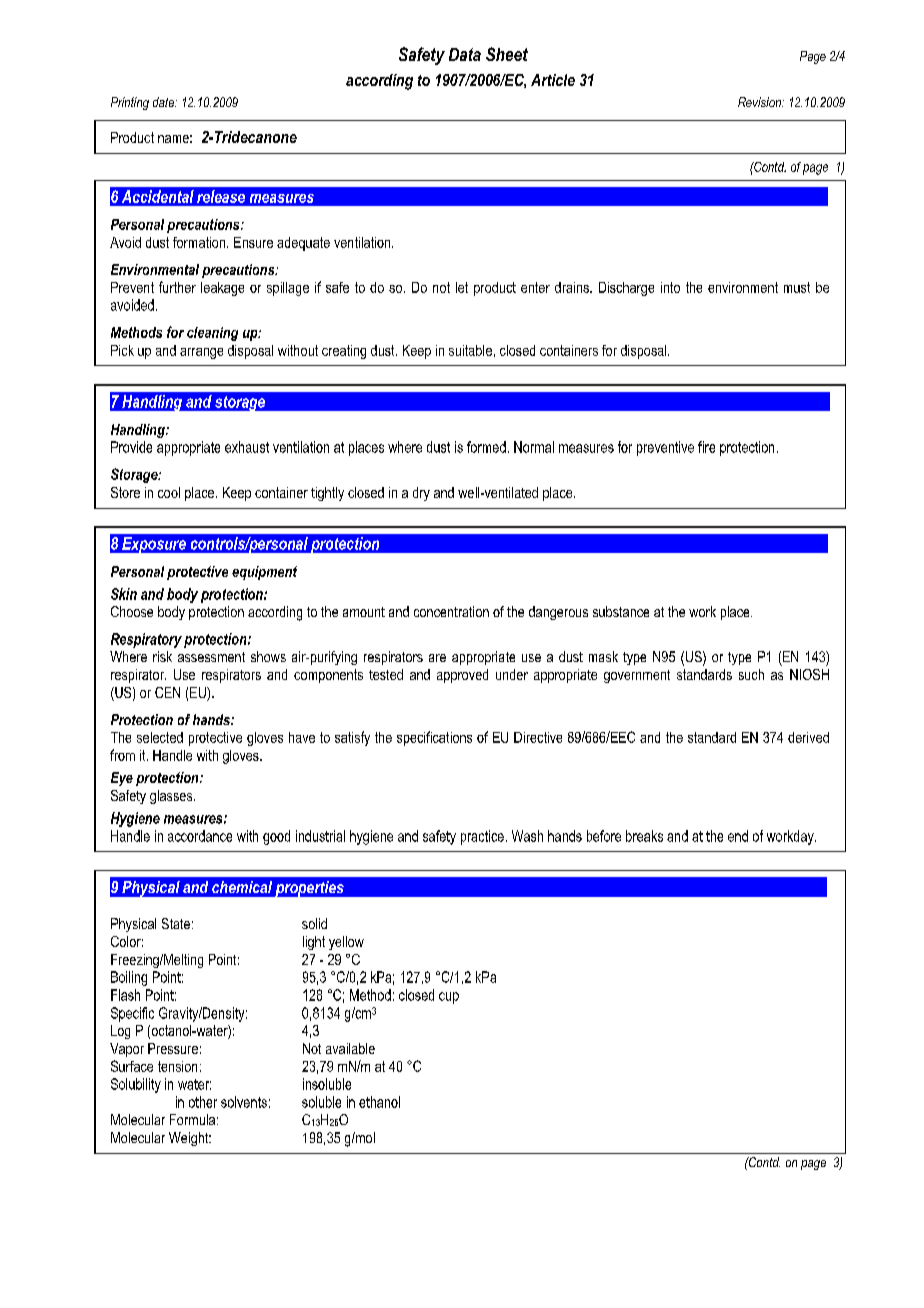 This screenshot has height=1308, width=924. I want to click on formed, so click(486, 447).
